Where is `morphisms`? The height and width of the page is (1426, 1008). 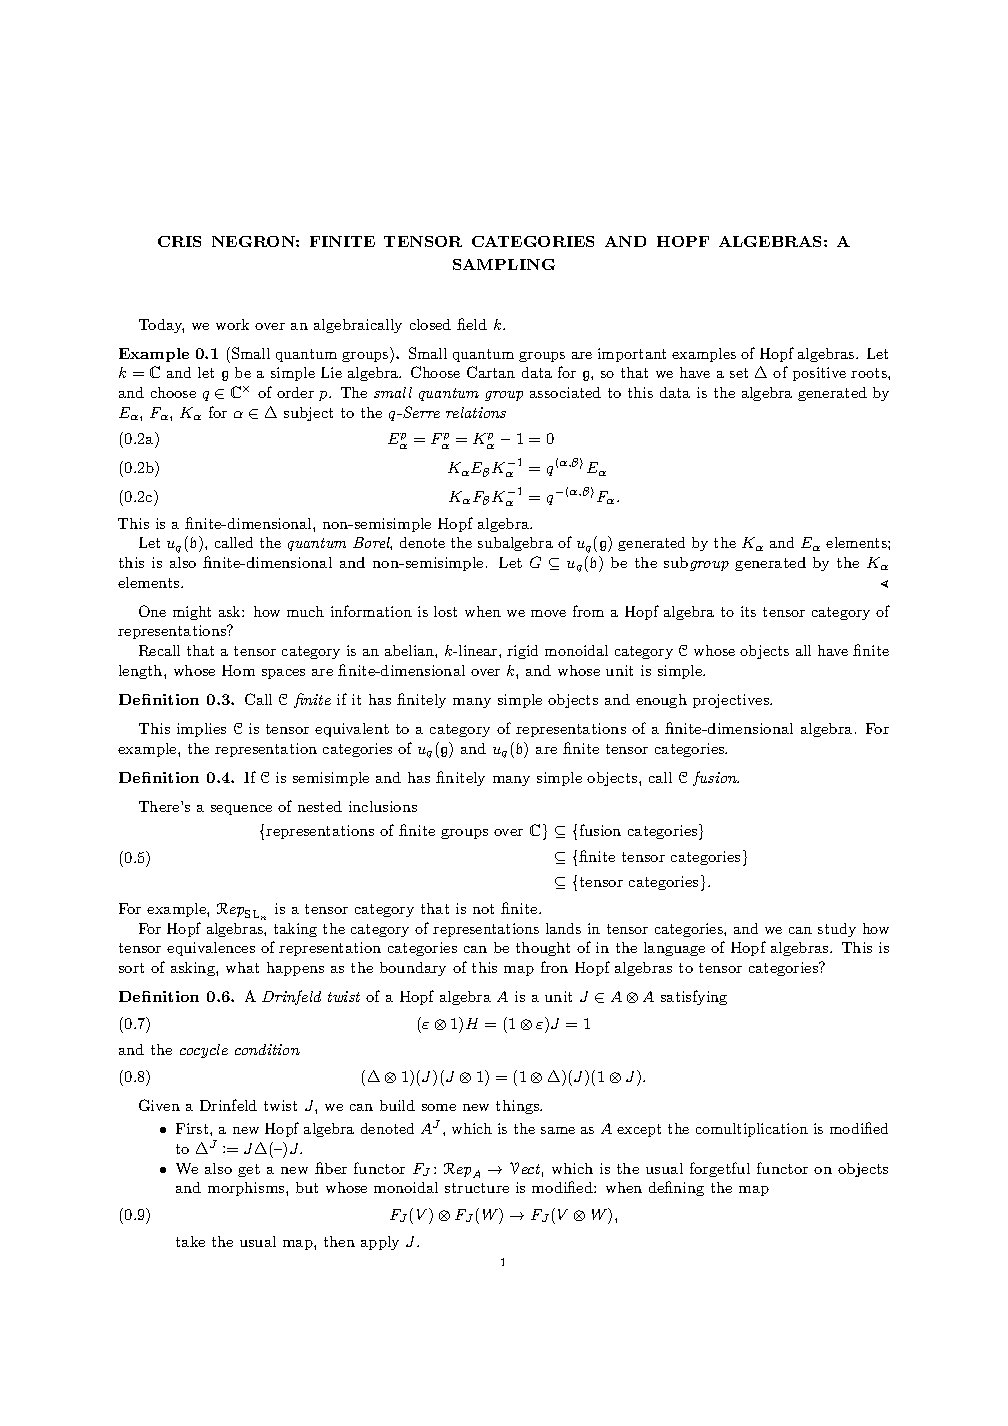
morphisms is located at coordinates (247, 1189).
